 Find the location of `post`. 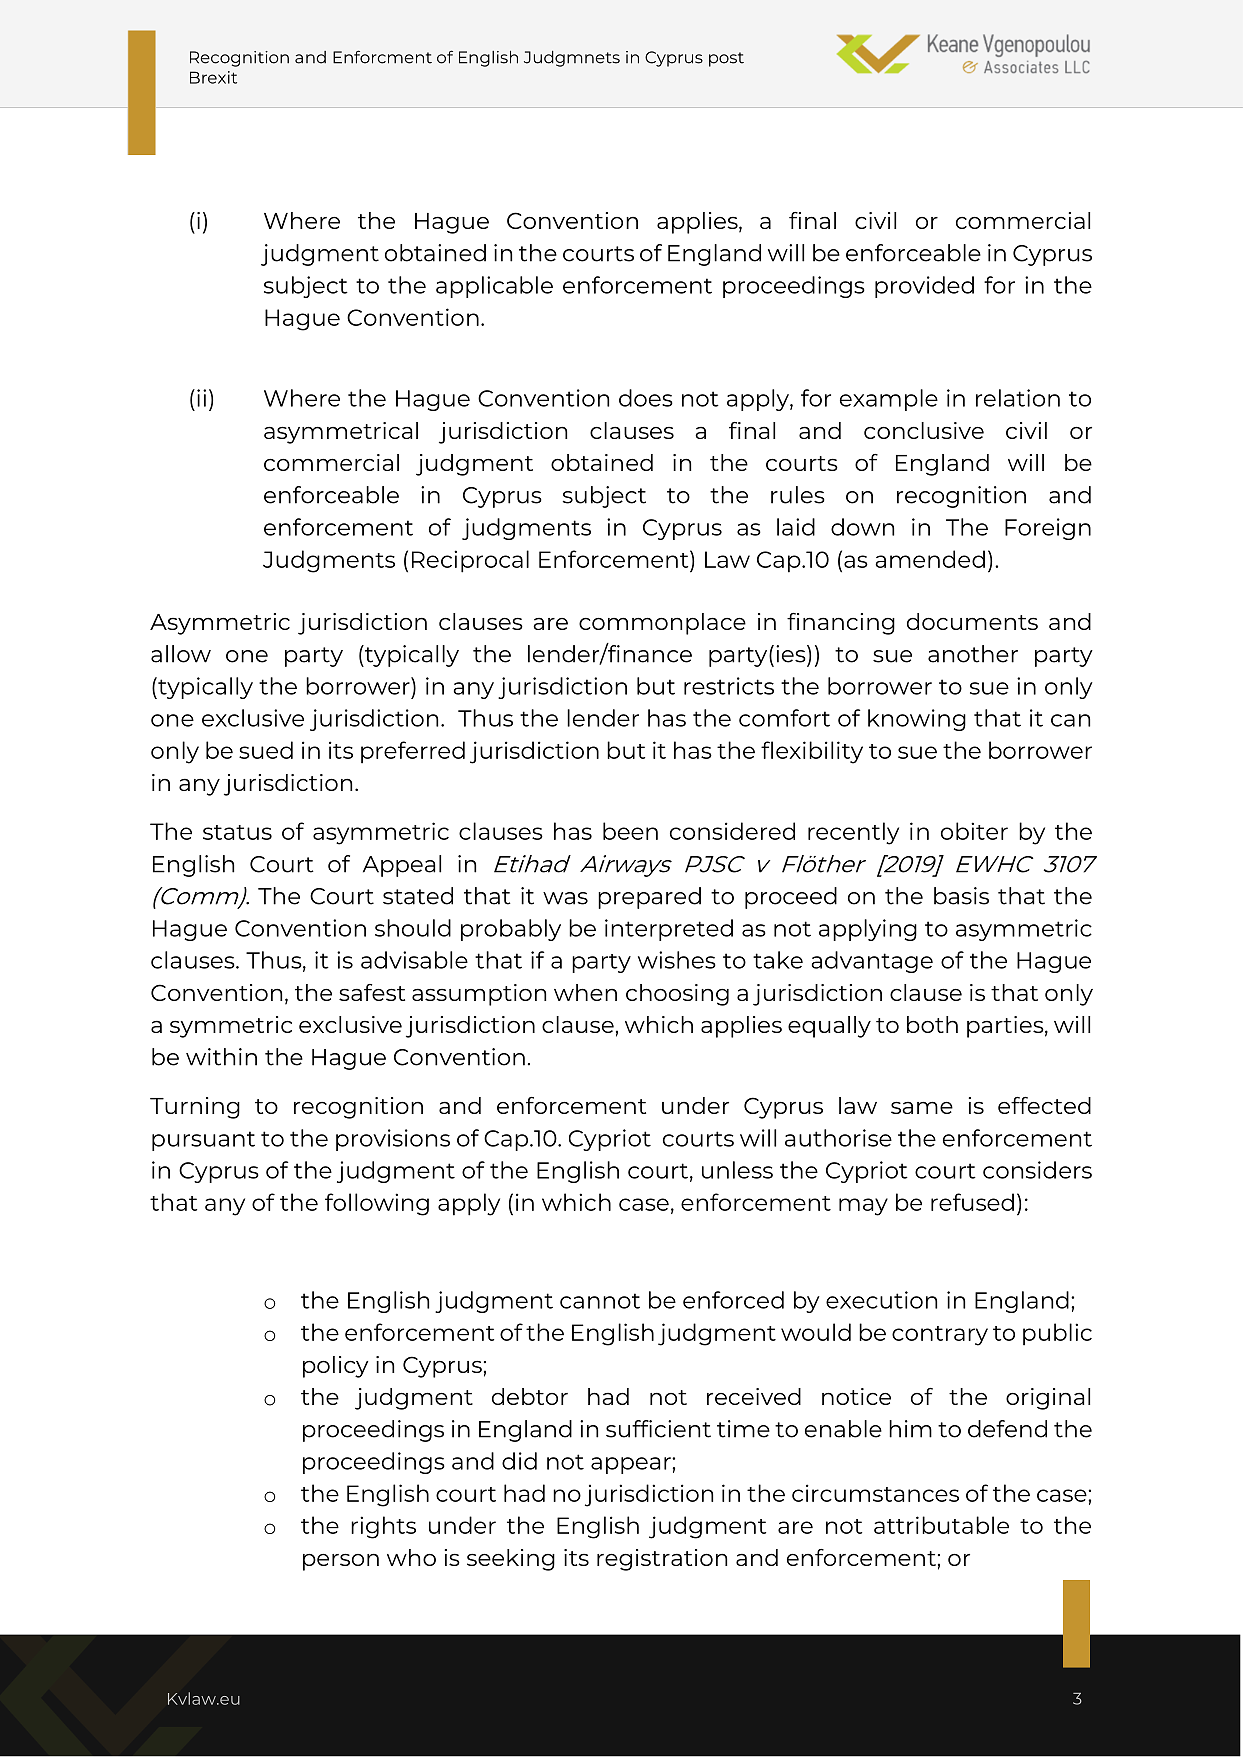

post is located at coordinates (726, 59).
